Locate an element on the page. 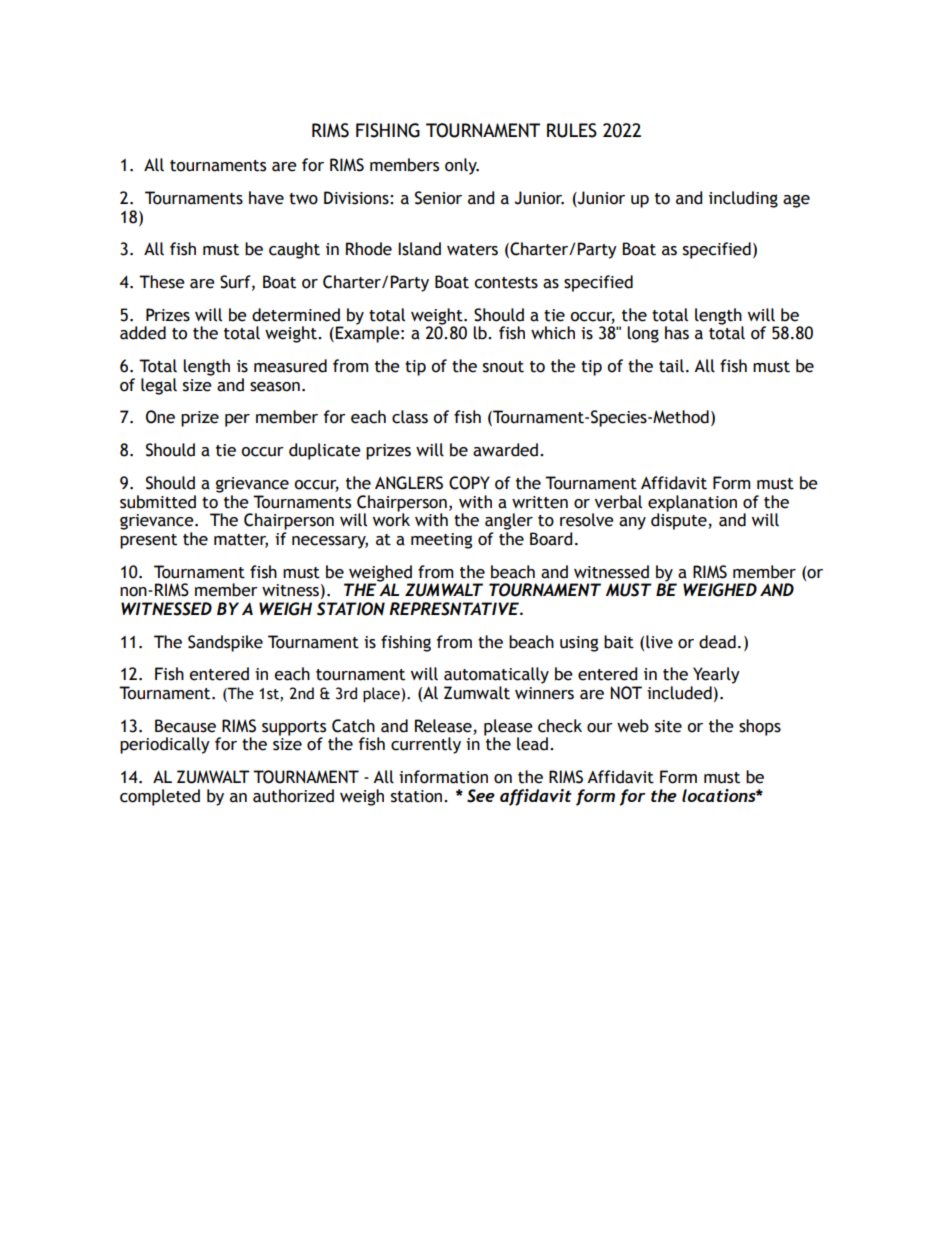  submitted is located at coordinates (158, 502).
